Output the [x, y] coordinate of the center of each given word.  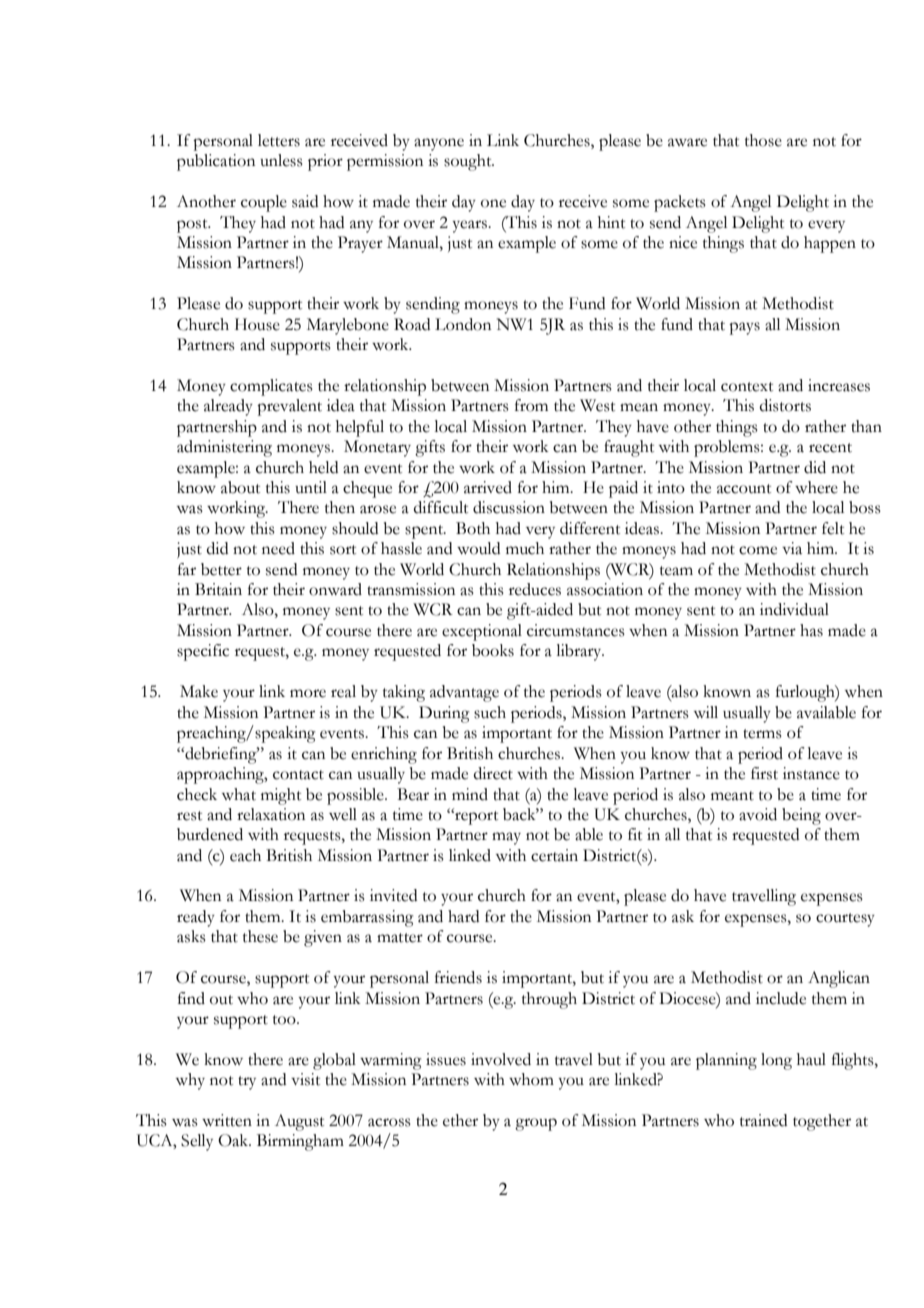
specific [203, 652]
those [763, 140]
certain [554, 855]
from [531, 405]
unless [281, 160]
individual [794, 609]
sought [469, 162]
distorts [785, 405]
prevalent [289, 407]
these [260, 936]
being [801, 816]
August [299, 1122]
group [536, 1124]
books [493, 650]
